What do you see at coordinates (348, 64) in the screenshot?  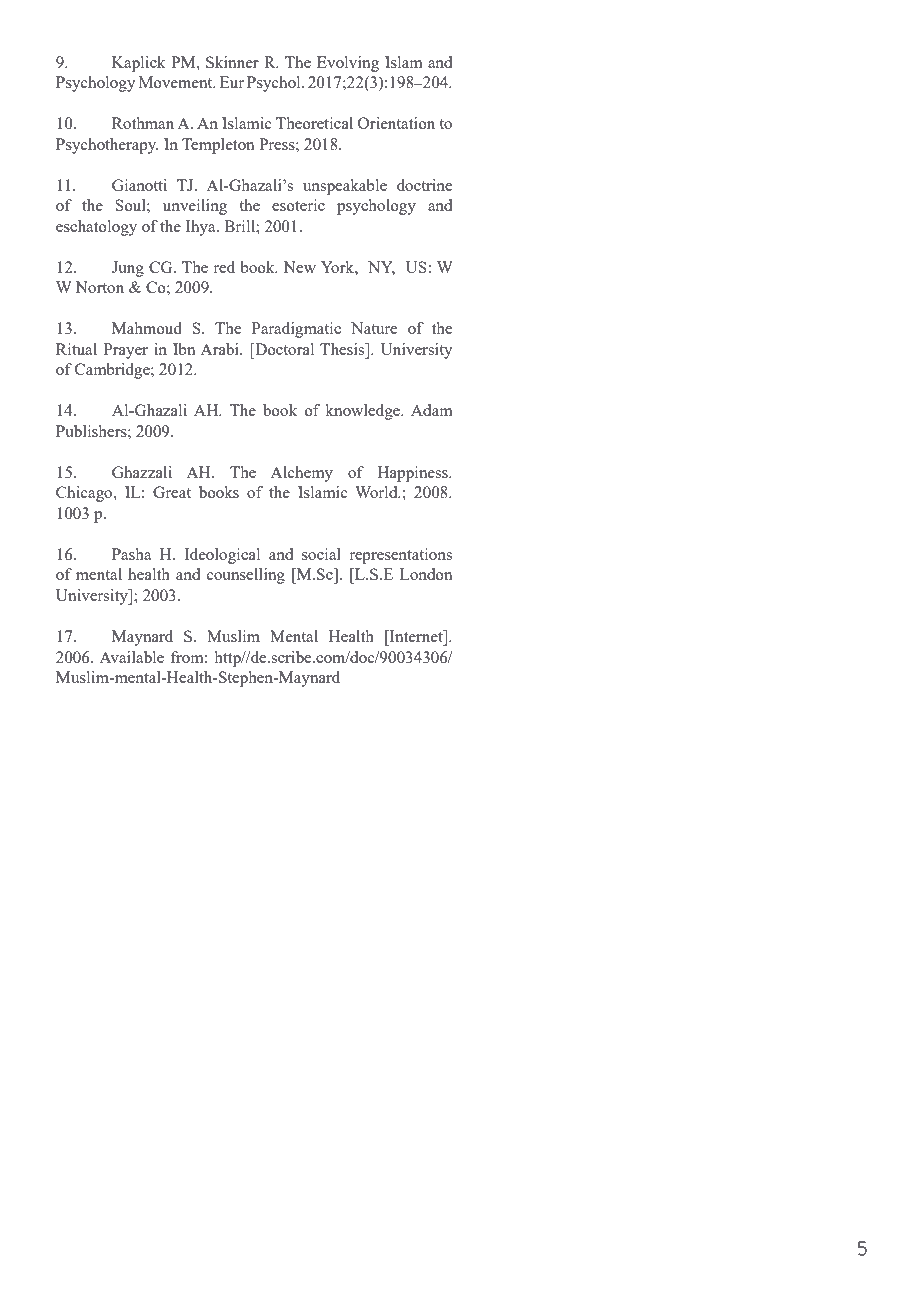 I see `Evolving` at bounding box center [348, 64].
